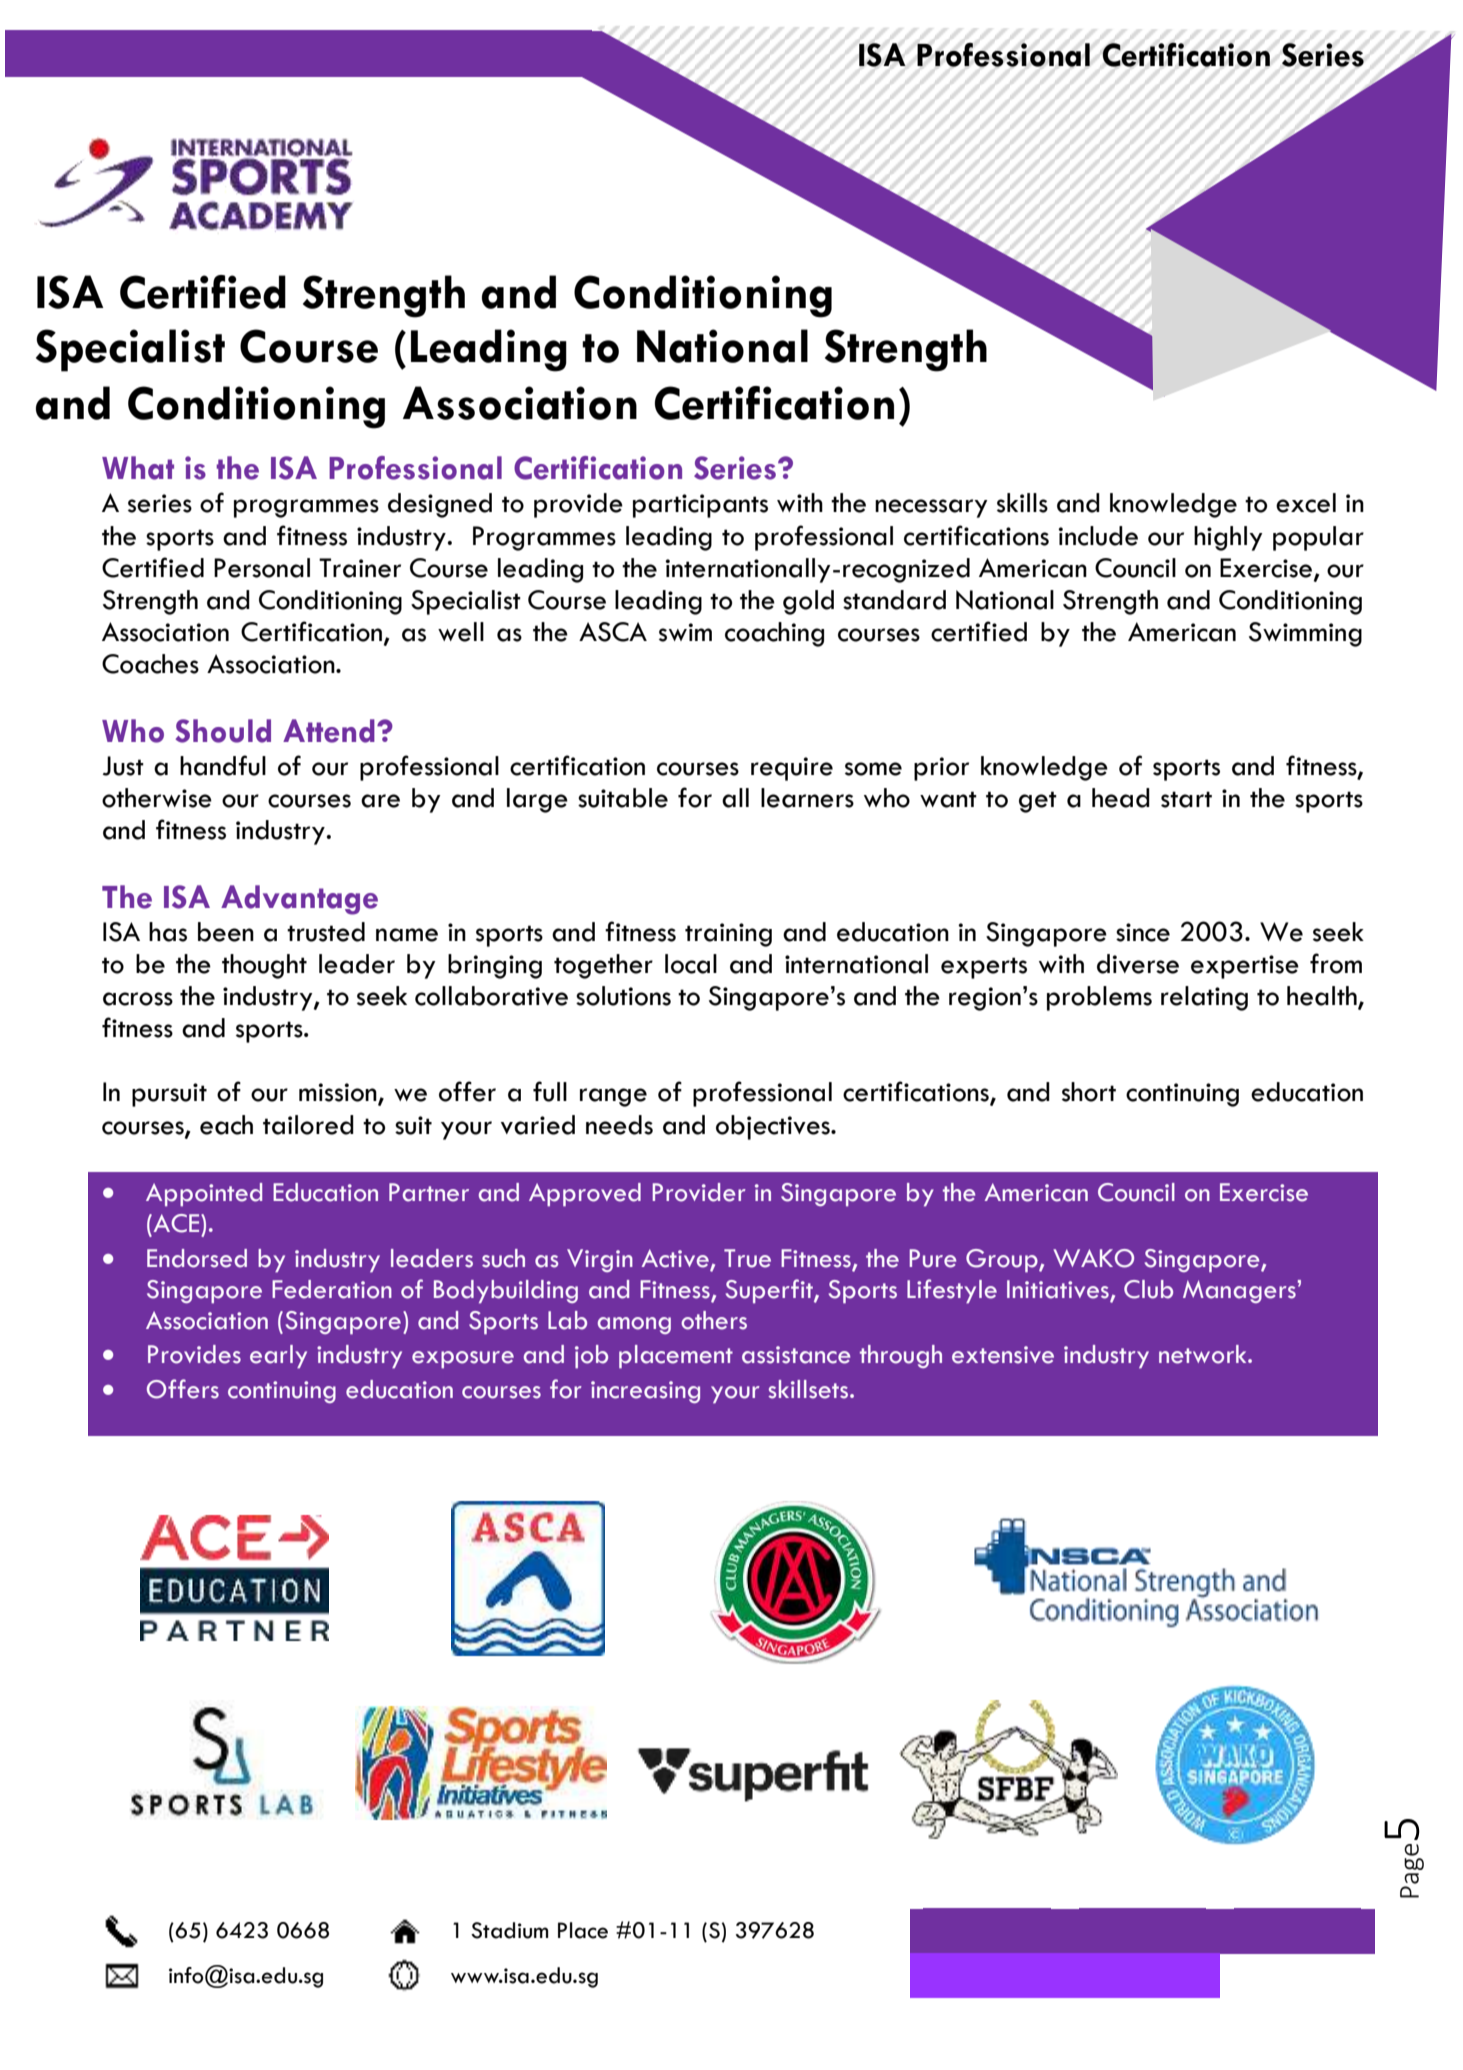 Image resolution: width=1463 pixels, height=2070 pixels. I want to click on participants, so click(700, 506).
